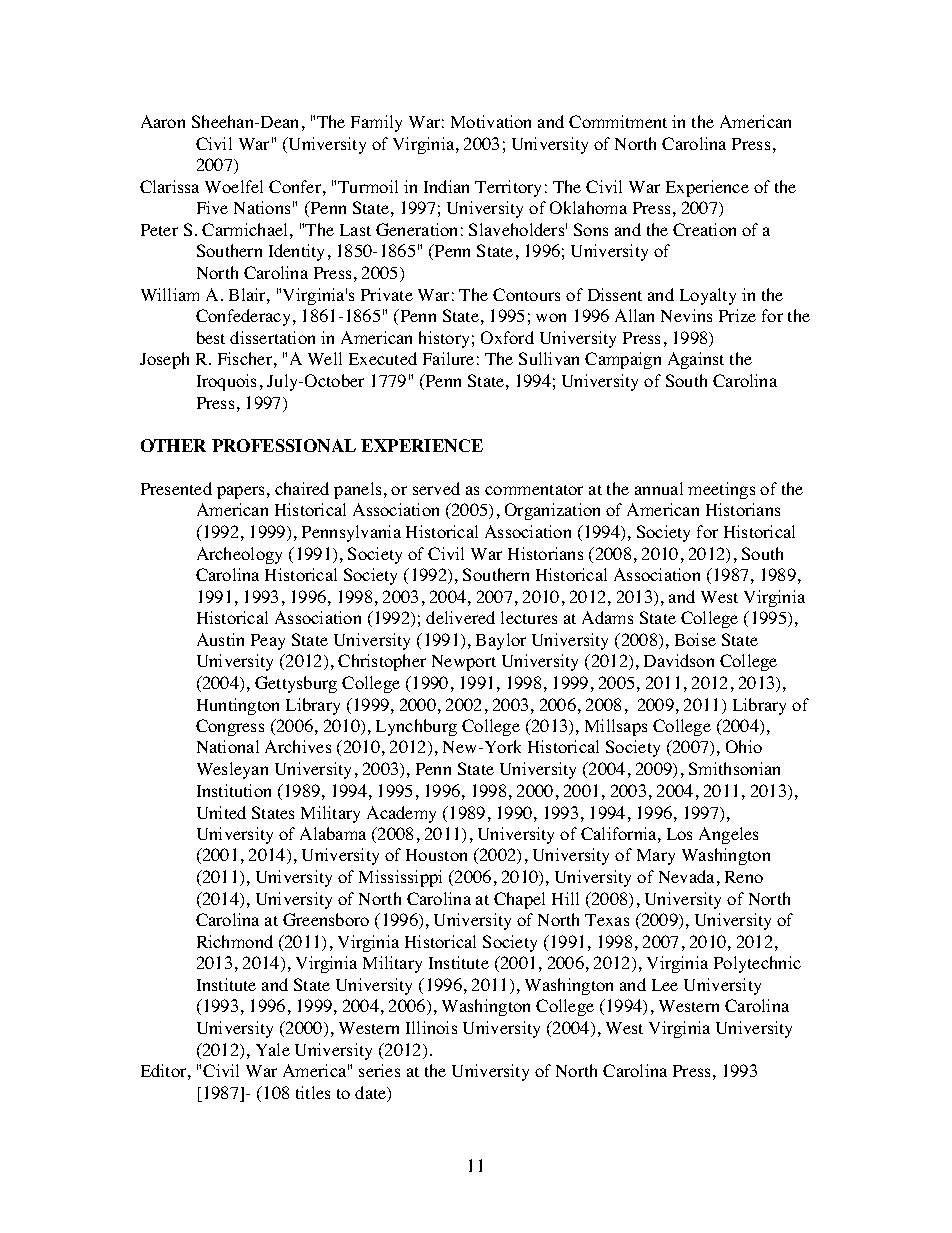  What do you see at coordinates (618, 121) in the screenshot?
I see `Commitment` at bounding box center [618, 121].
